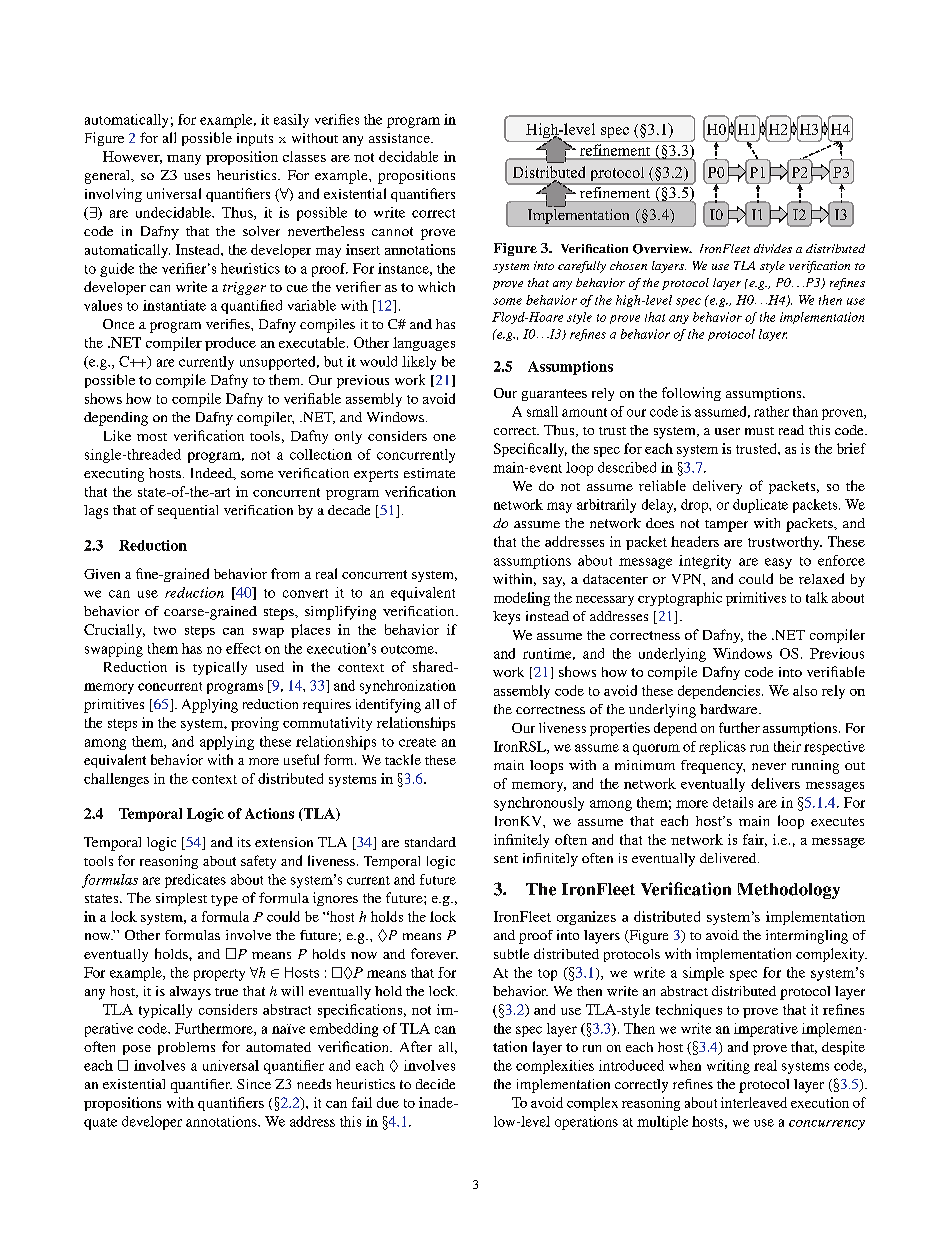  I want to click on Since, so click(254, 1084).
